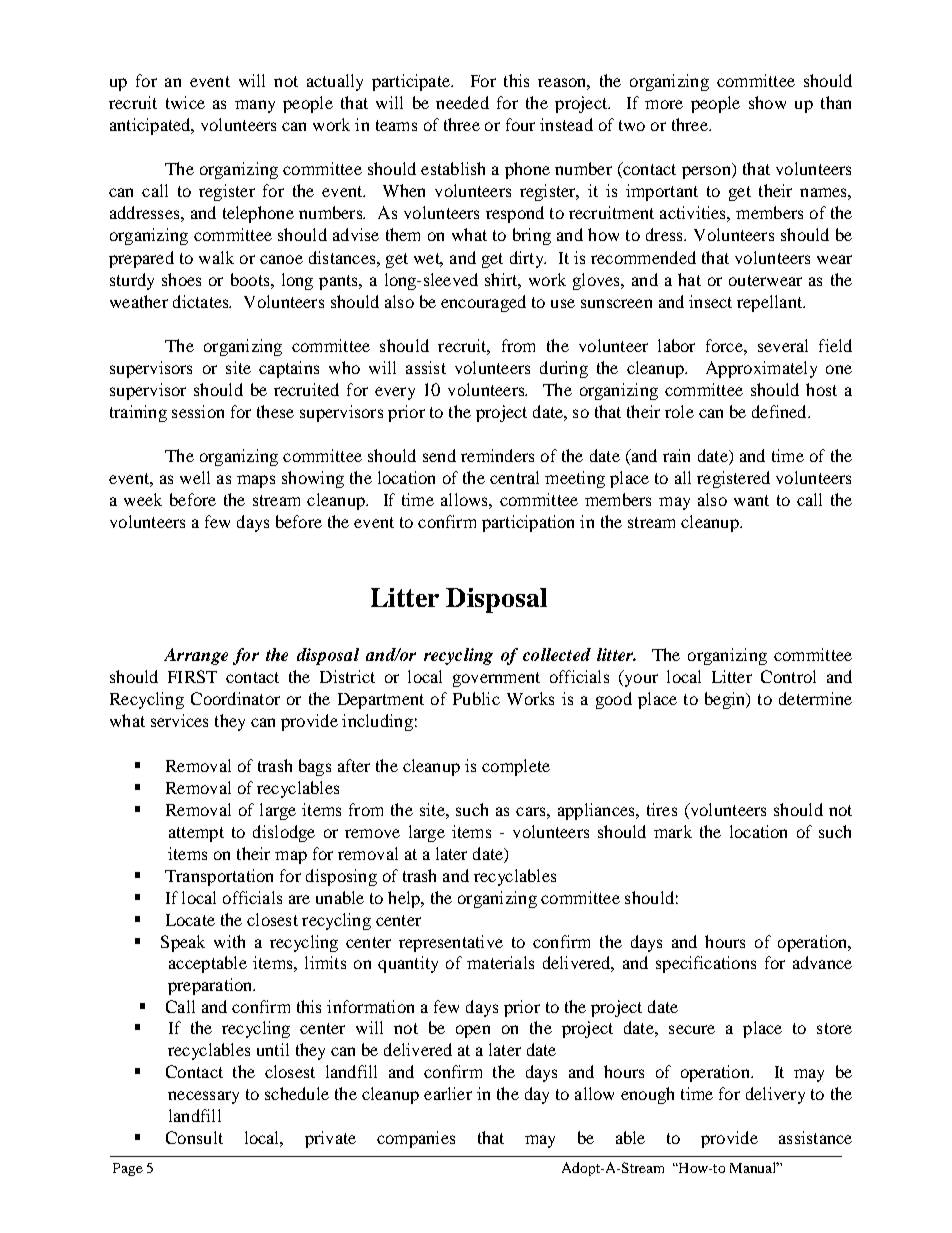 This screenshot has height=1233, width=952. What do you see at coordinates (405, 899) in the screenshot?
I see `help` at bounding box center [405, 899].
